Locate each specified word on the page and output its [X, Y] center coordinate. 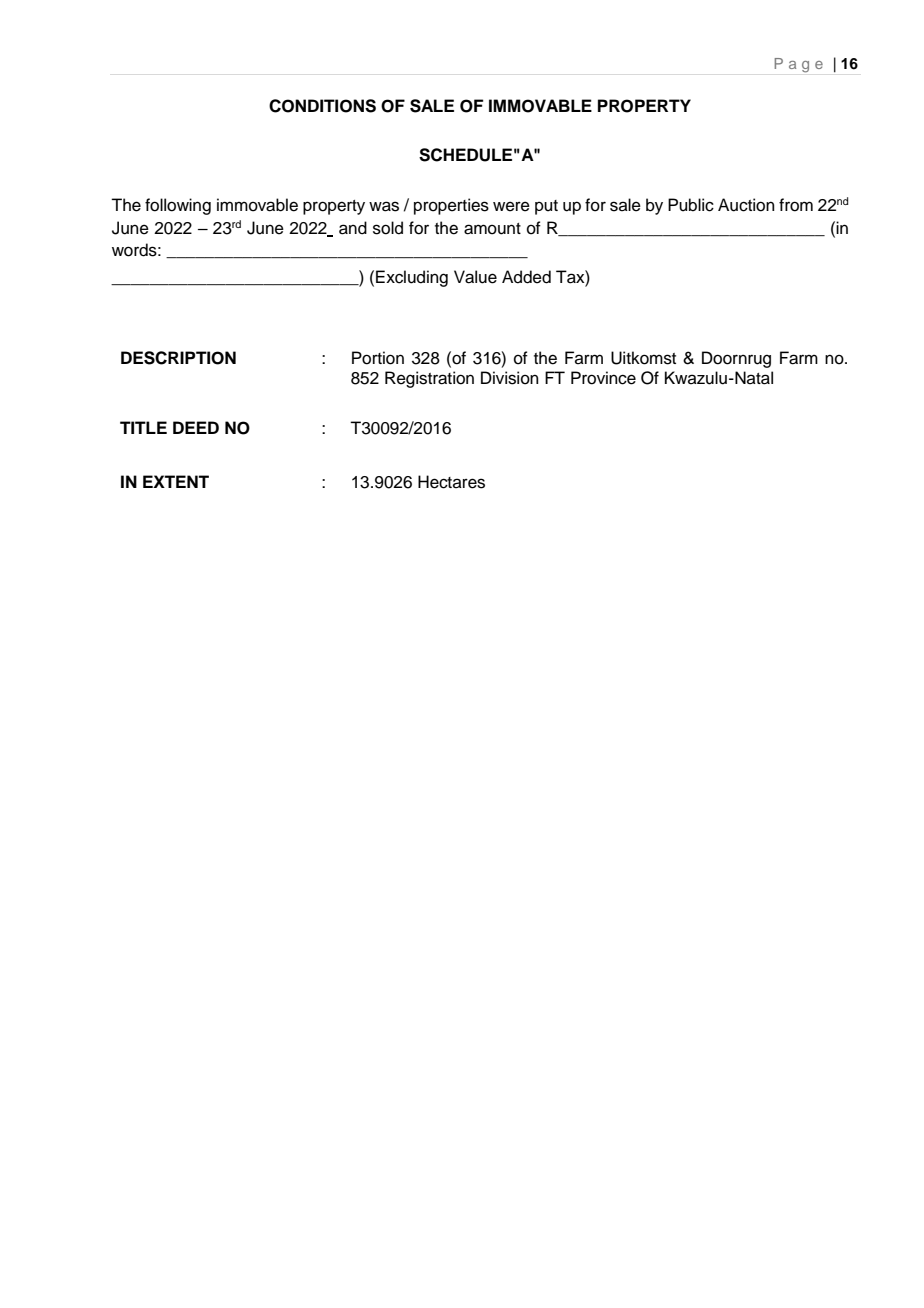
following [178, 206]
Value [475, 277]
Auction [746, 205]
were [511, 206]
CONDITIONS [322, 106]
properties [451, 206]
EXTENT [176, 481]
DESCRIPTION [178, 358]
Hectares [451, 482]
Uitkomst [643, 358]
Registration [429, 379]
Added [526, 277]
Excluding [412, 278]
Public [691, 205]
